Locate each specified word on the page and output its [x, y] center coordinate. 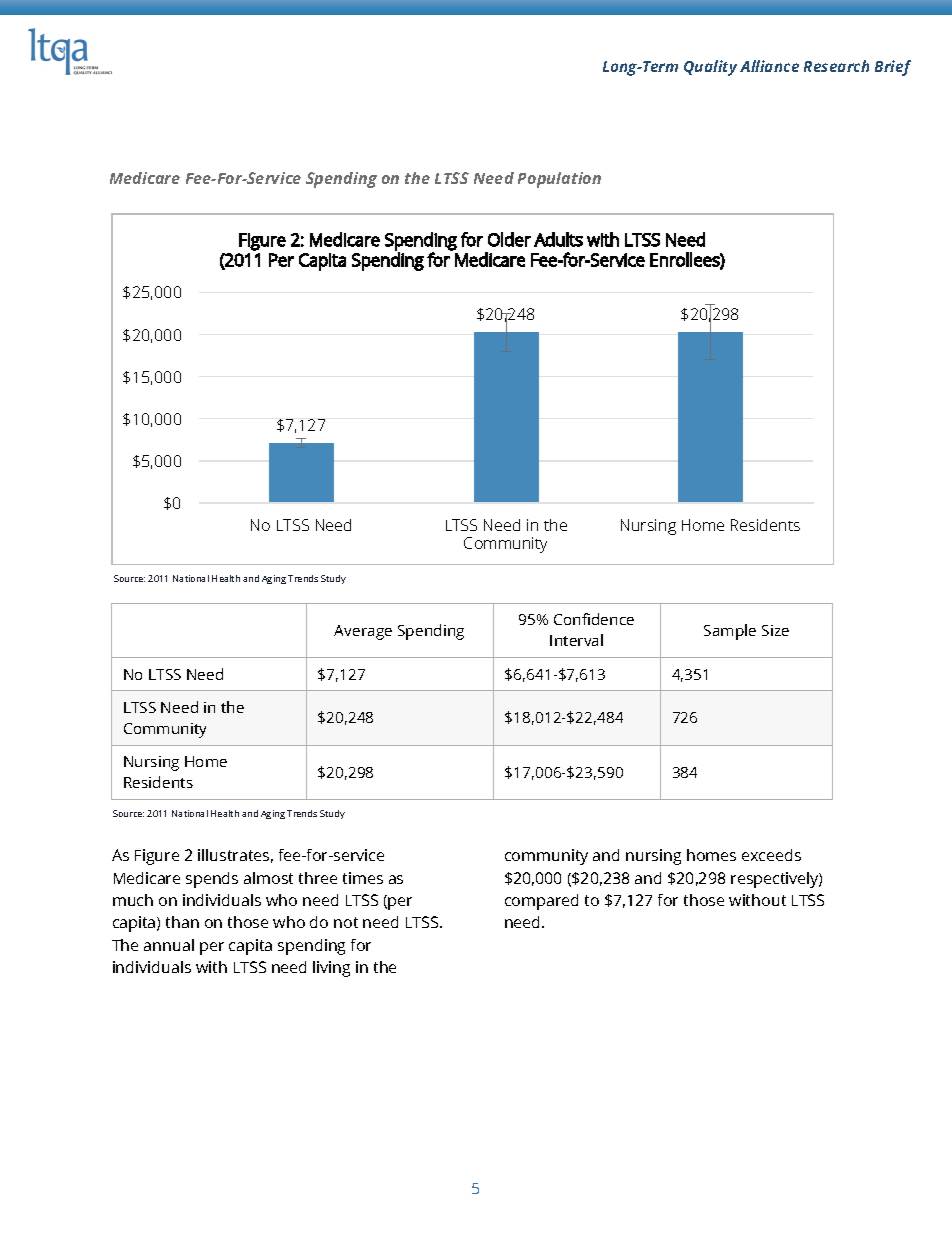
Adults [558, 239]
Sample [730, 632]
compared [541, 902]
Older [509, 239]
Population [559, 180]
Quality [710, 68]
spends [212, 880]
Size [775, 630]
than [182, 922]
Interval [576, 640]
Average [363, 632]
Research [836, 66]
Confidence [594, 619]
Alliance [769, 66]
